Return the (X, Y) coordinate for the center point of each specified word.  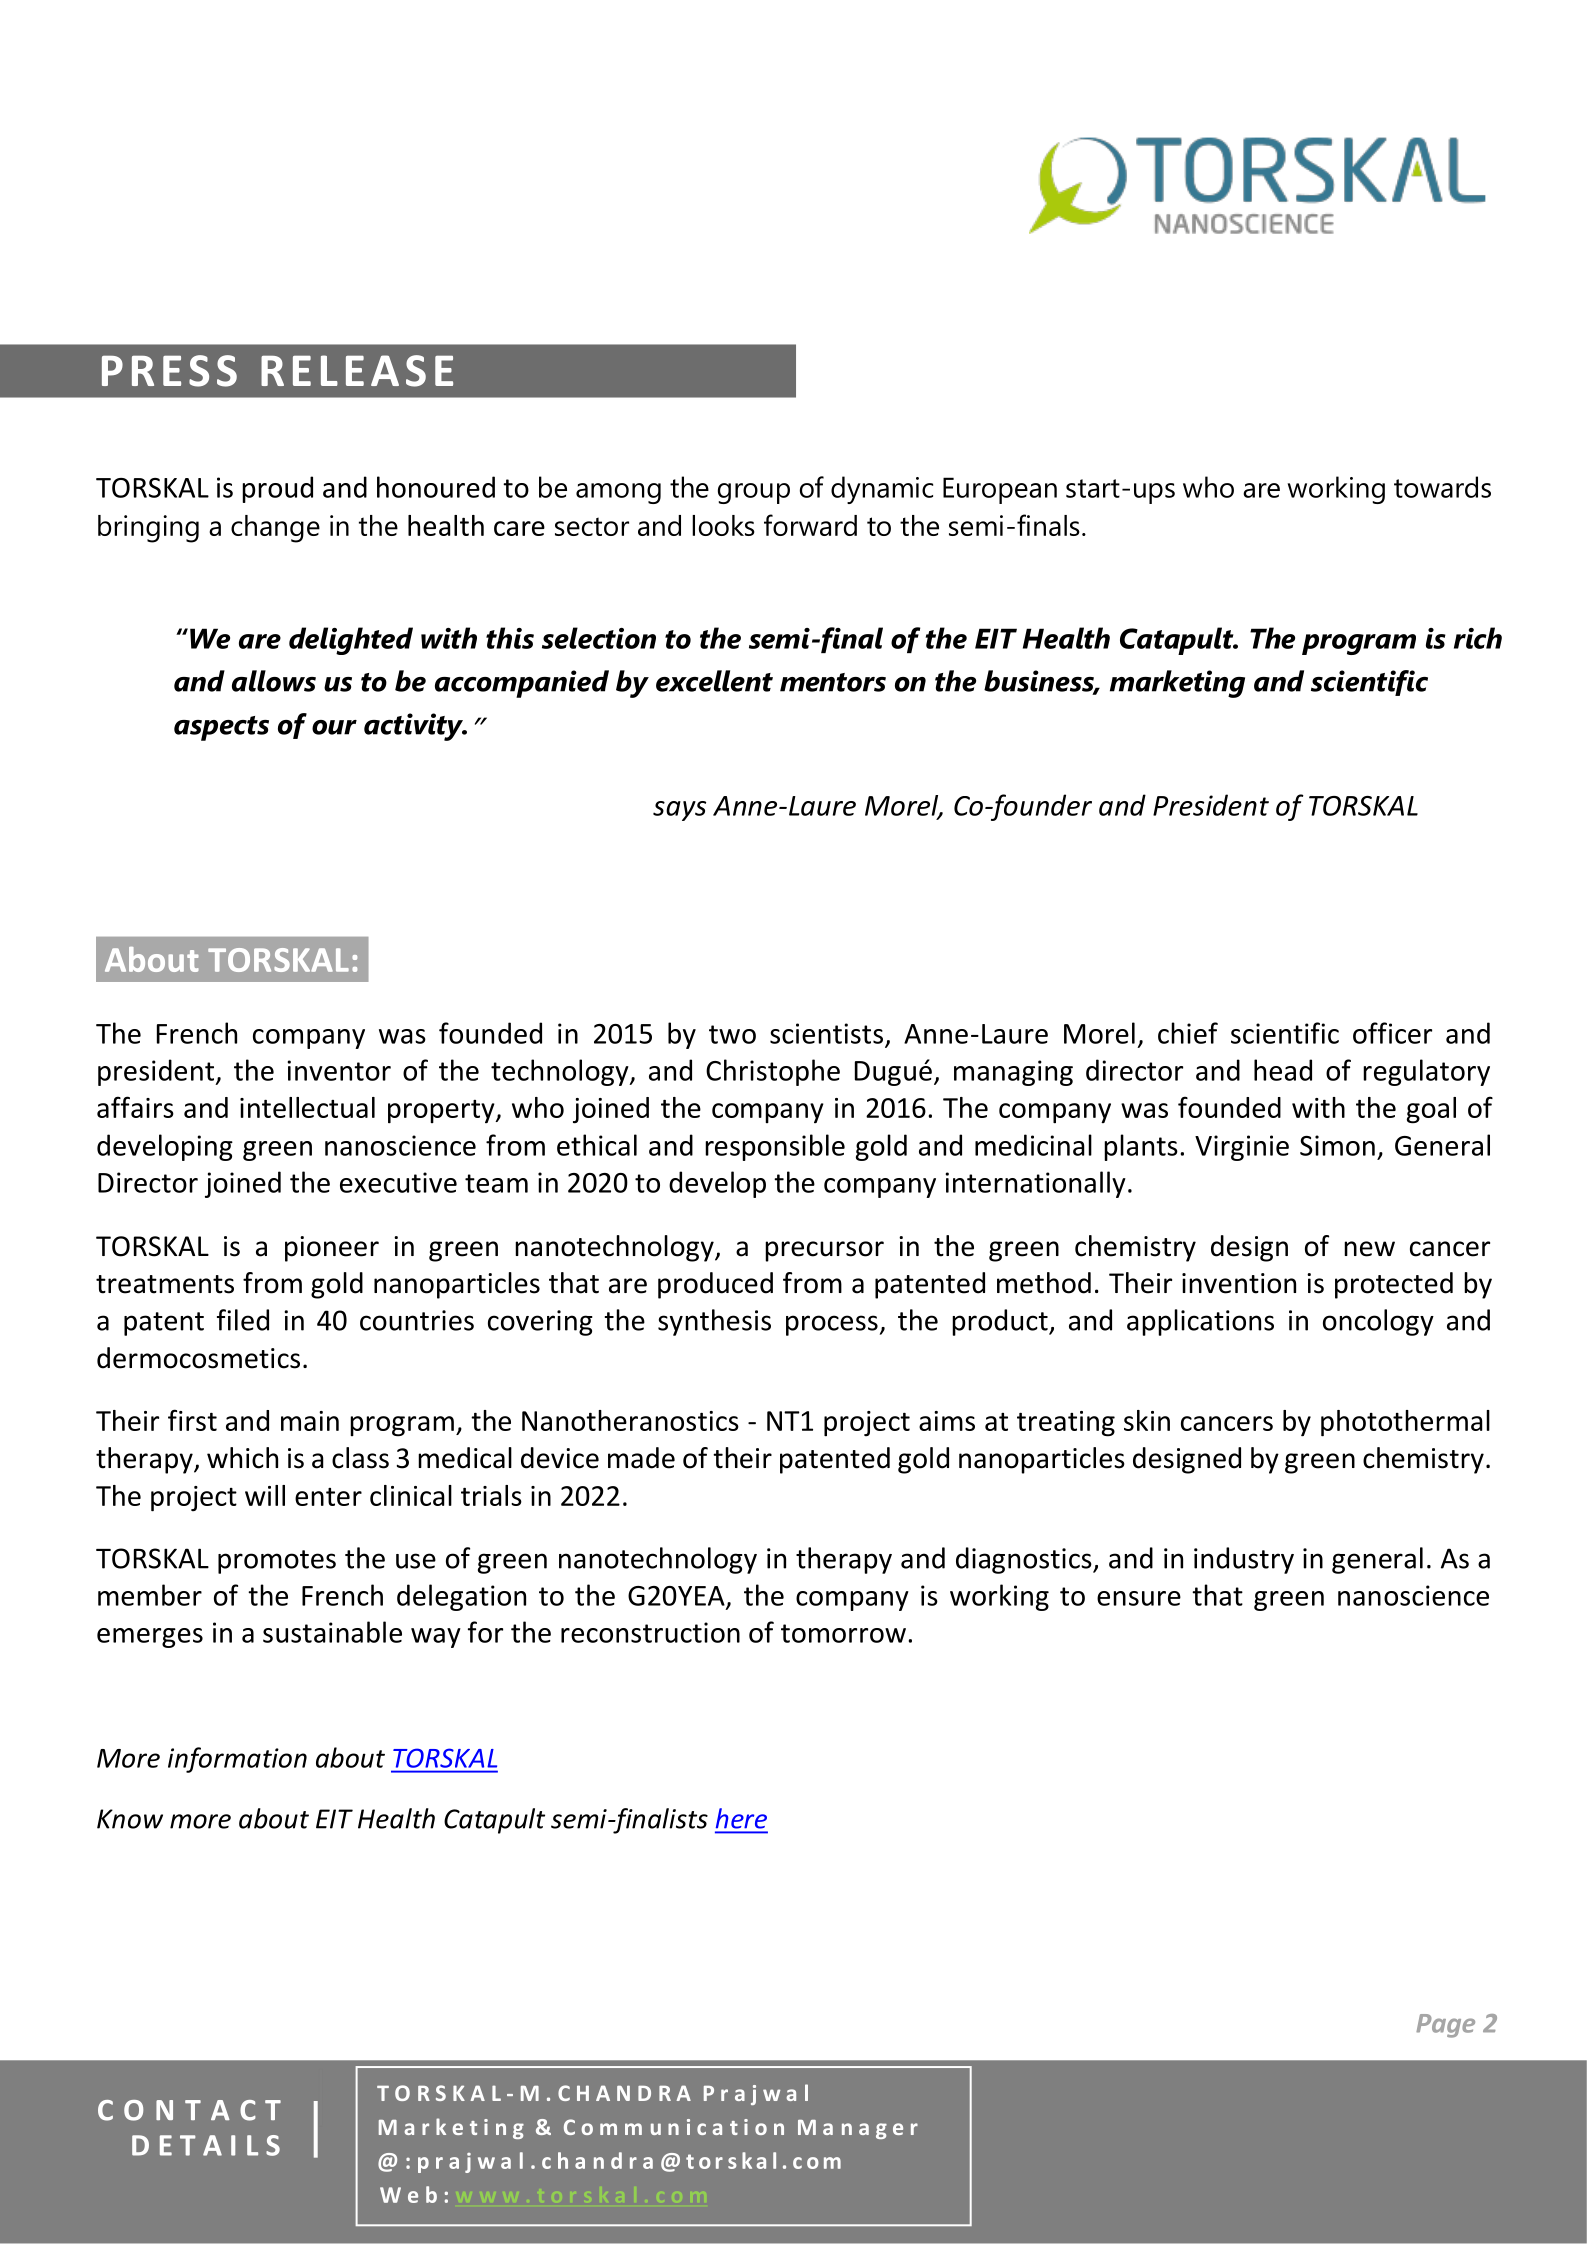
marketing (1177, 684)
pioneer (332, 1249)
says (679, 811)
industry (1244, 1560)
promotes (277, 1562)
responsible (775, 1147)
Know (130, 1819)
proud (277, 489)
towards (1442, 487)
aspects (221, 728)
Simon (1337, 1145)
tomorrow (843, 1633)
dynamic (882, 490)
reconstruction (650, 1632)
